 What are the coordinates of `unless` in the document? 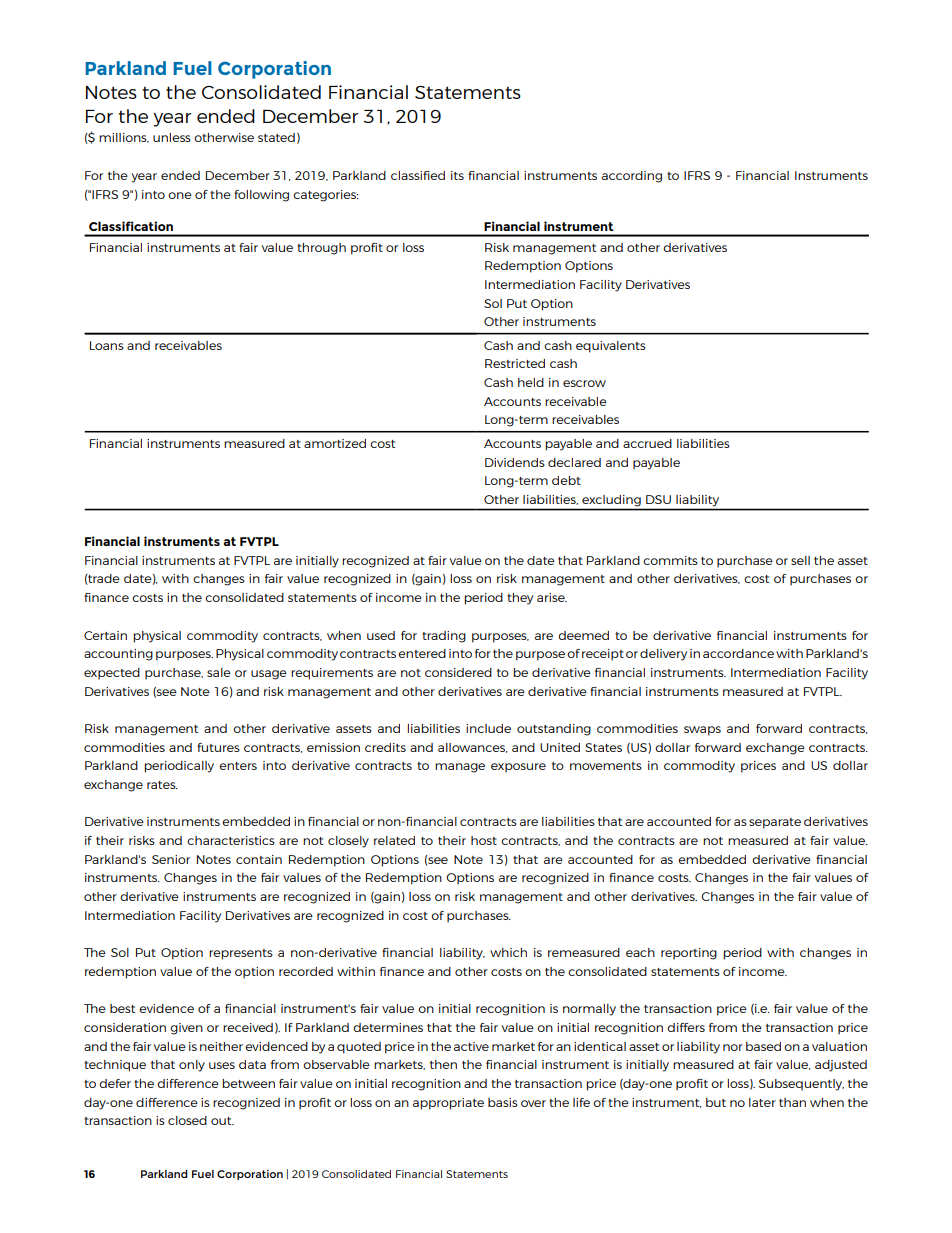 It's located at (172, 137).
